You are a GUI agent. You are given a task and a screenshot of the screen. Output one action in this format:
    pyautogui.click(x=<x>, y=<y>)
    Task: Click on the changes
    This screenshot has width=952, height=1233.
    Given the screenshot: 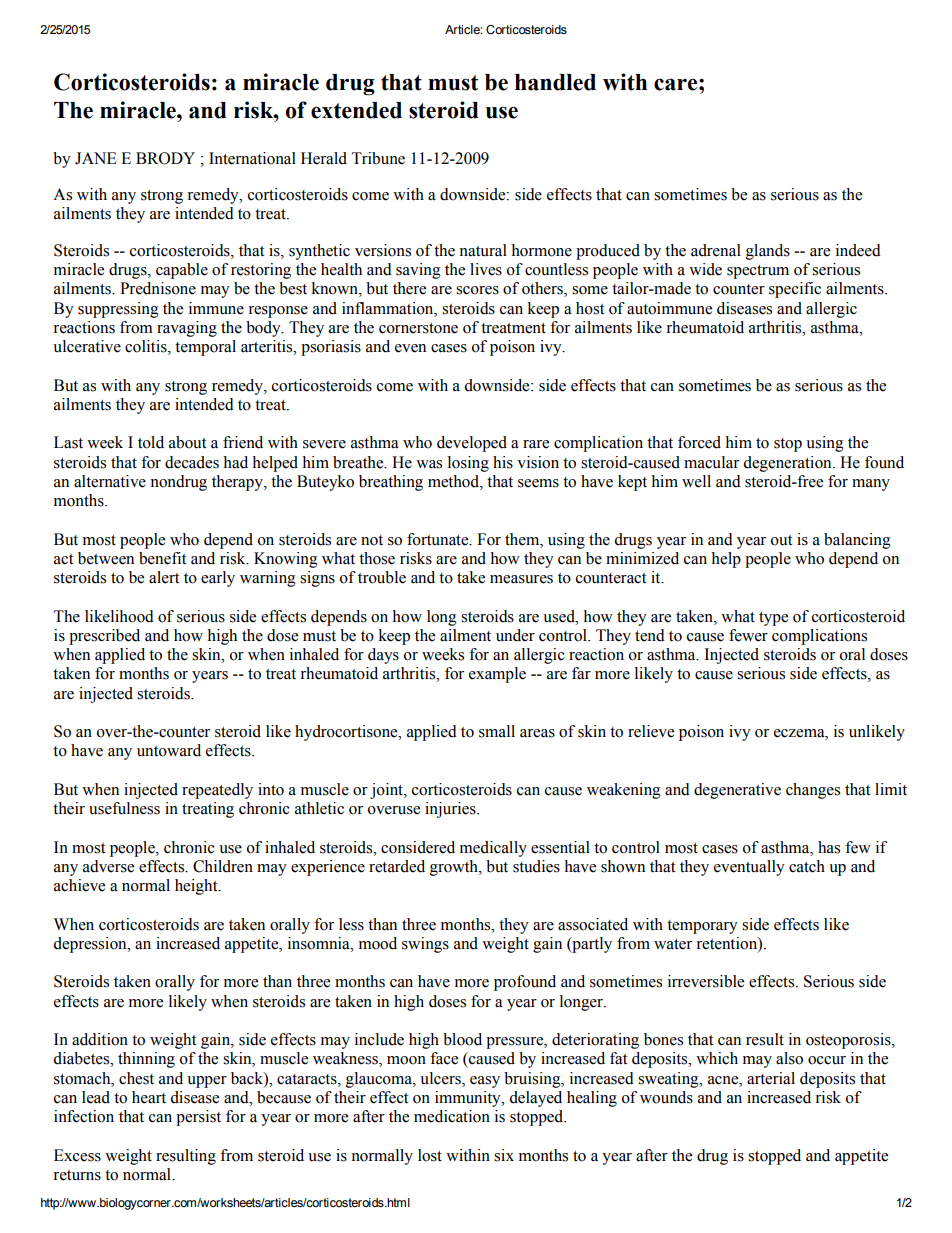 What is the action you would take?
    pyautogui.click(x=813, y=791)
